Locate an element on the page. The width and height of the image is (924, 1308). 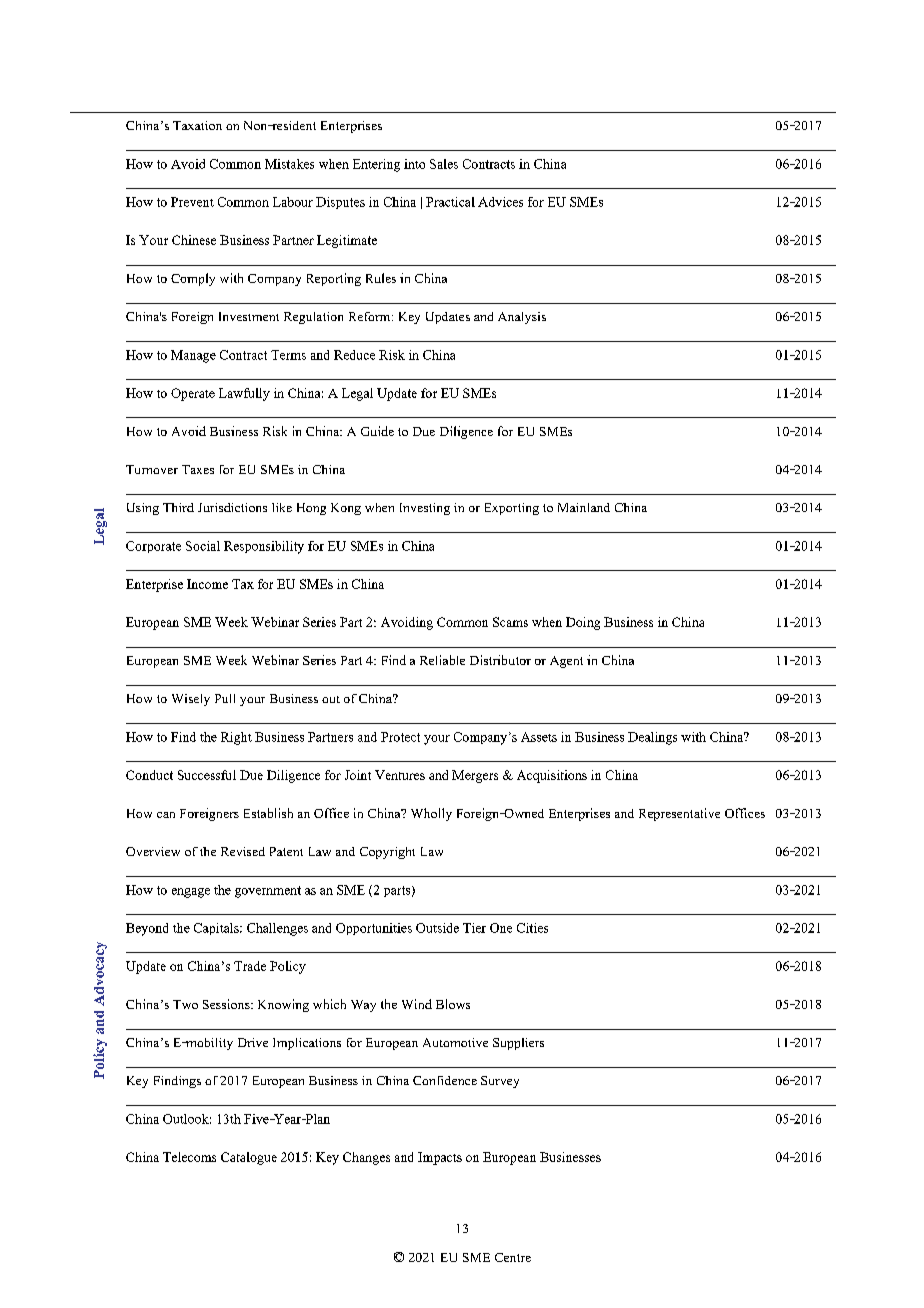
Wisely is located at coordinates (191, 700).
